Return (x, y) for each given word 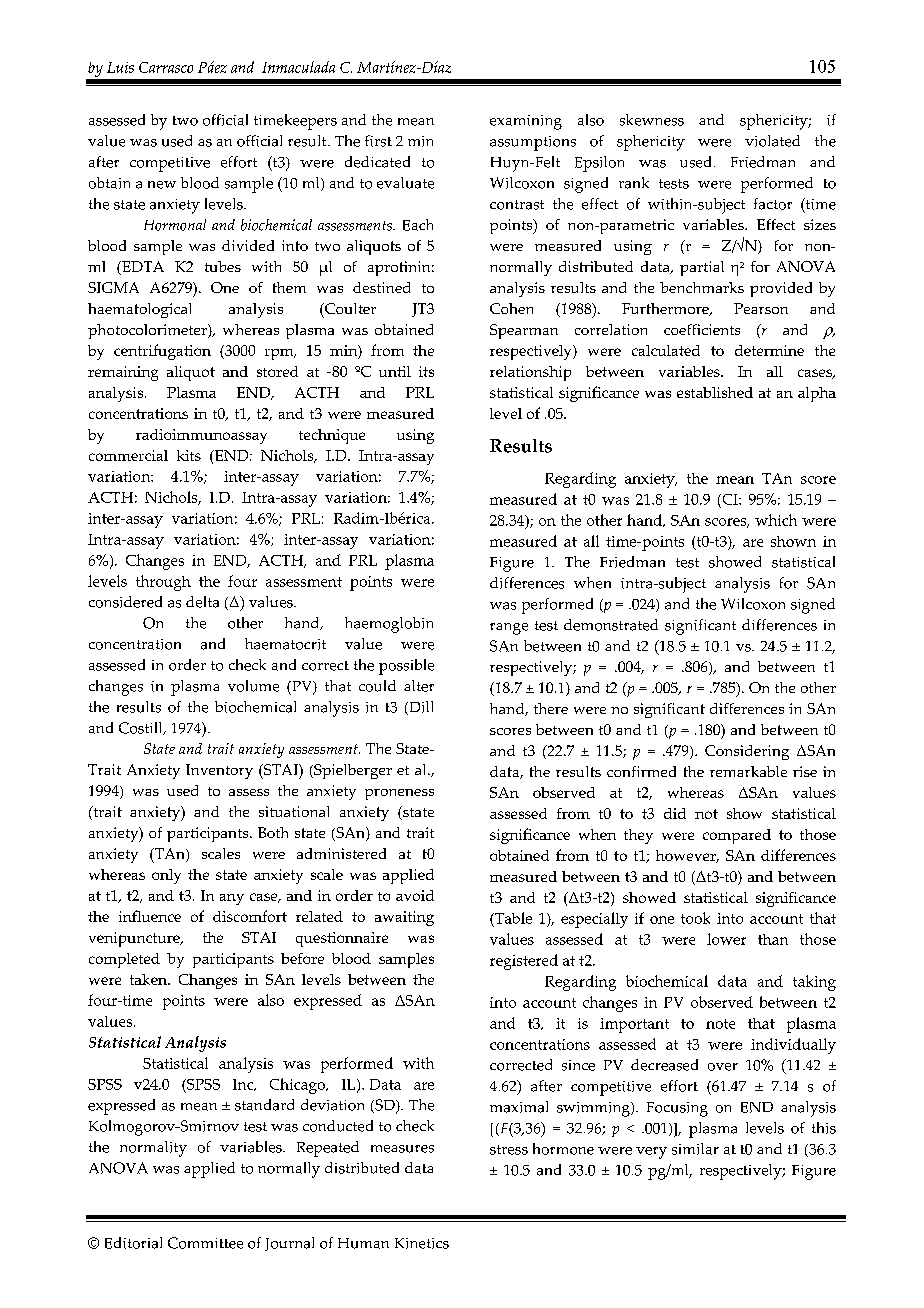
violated (772, 141)
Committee (205, 1243)
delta (202, 602)
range (509, 629)
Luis (120, 67)
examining (526, 122)
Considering (747, 752)
